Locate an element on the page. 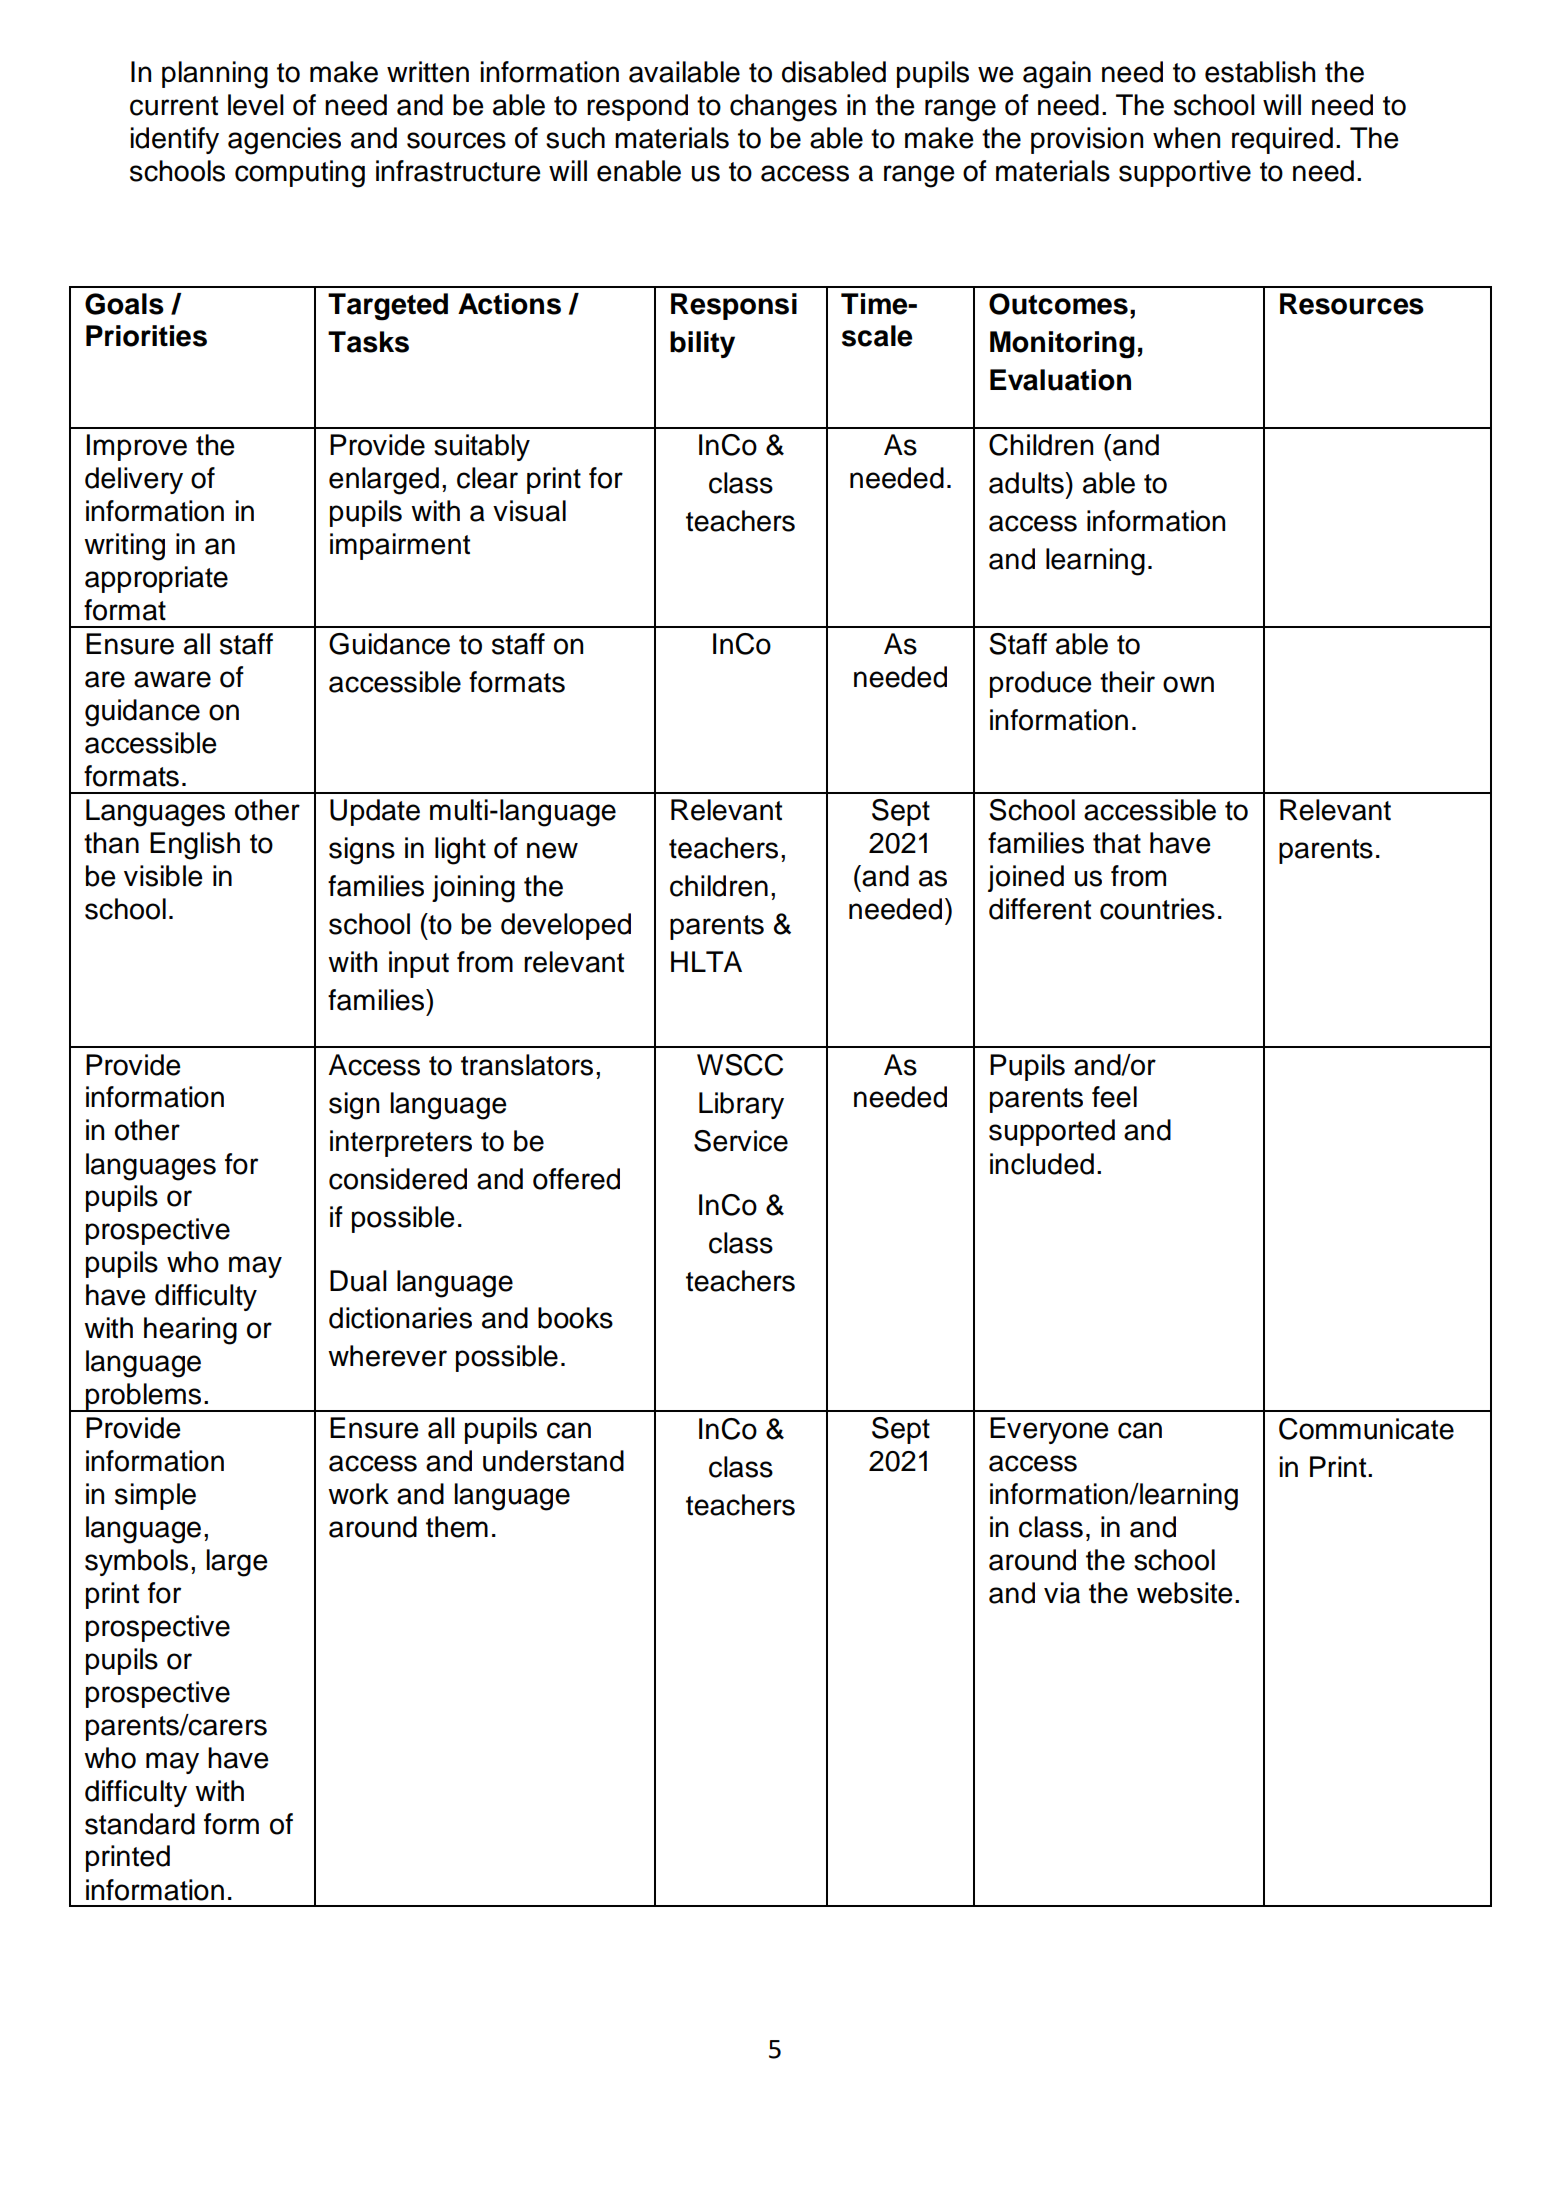  Communicate is located at coordinates (1366, 1429).
